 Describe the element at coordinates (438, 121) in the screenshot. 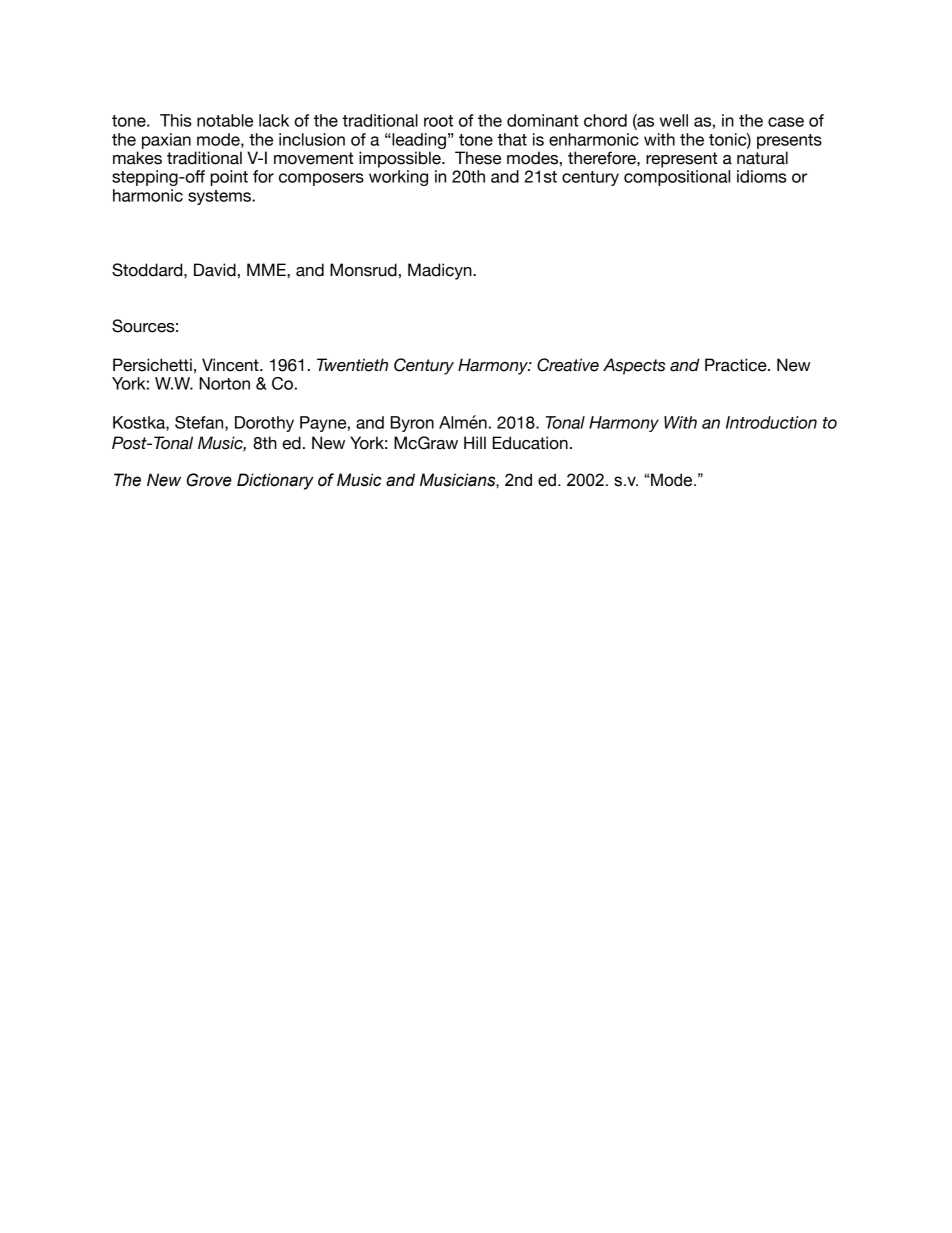

I see `root` at that location.
